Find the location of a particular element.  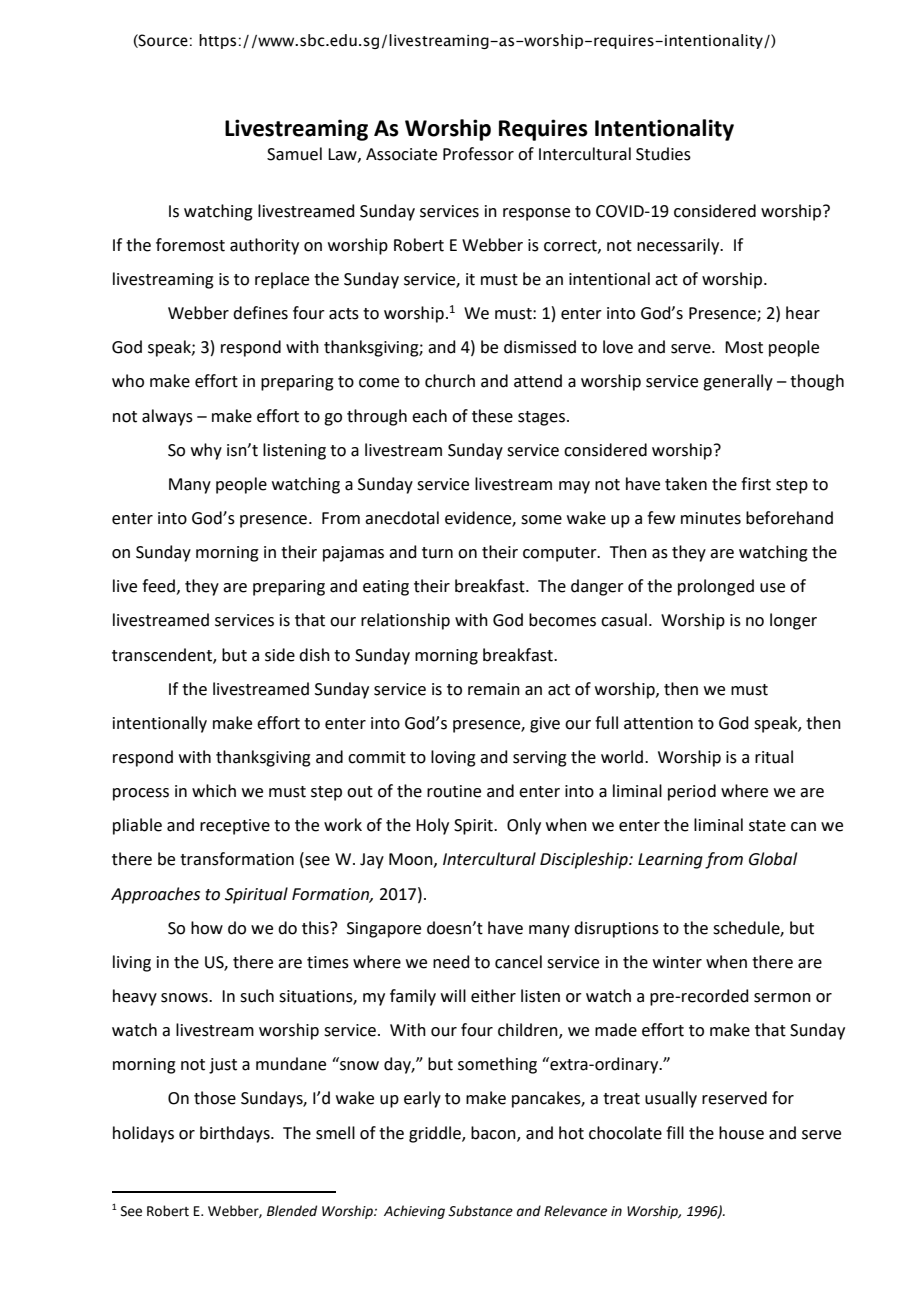

need is located at coordinates (451, 962).
